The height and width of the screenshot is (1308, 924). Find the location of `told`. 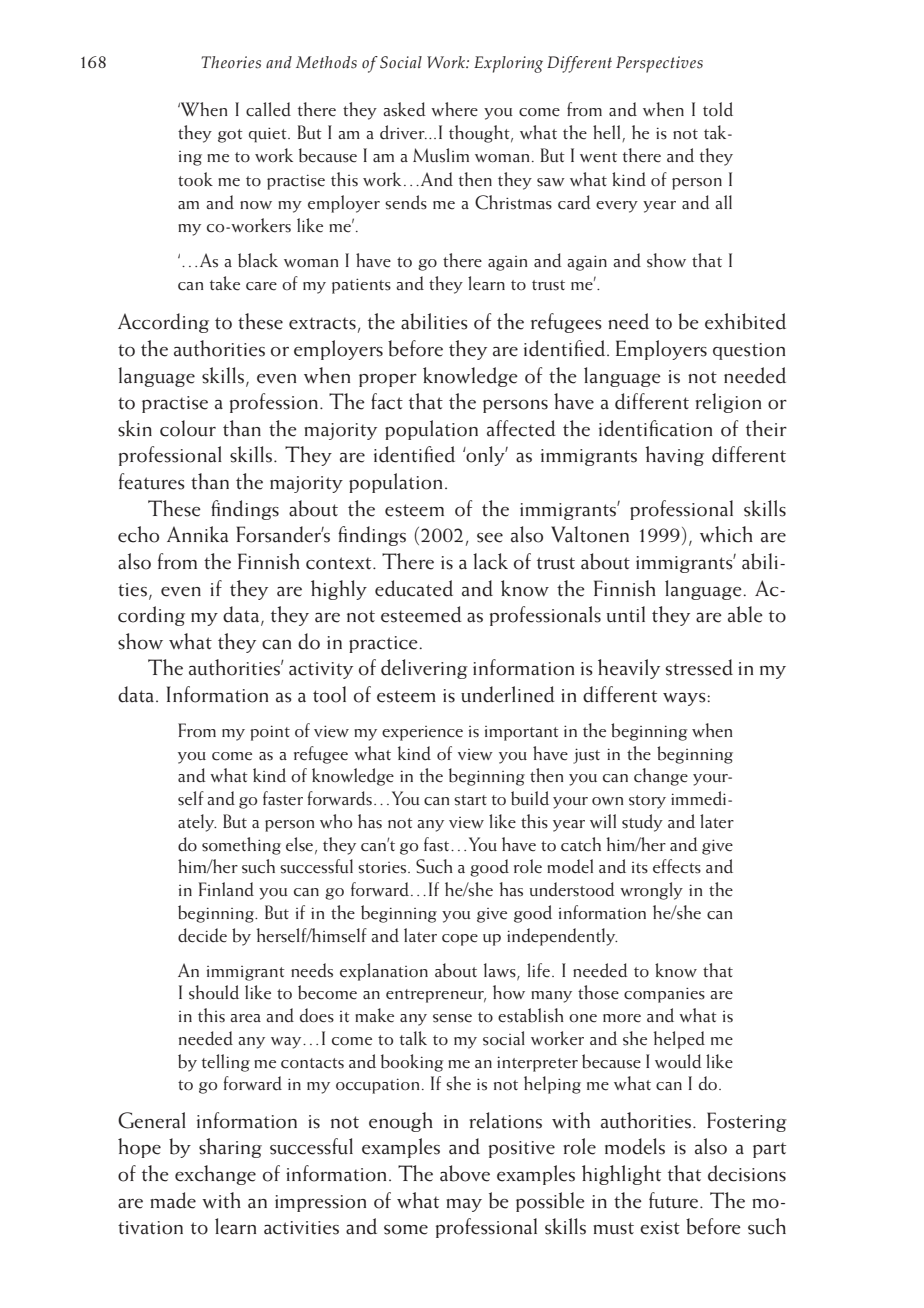

told is located at coordinates (718, 109).
